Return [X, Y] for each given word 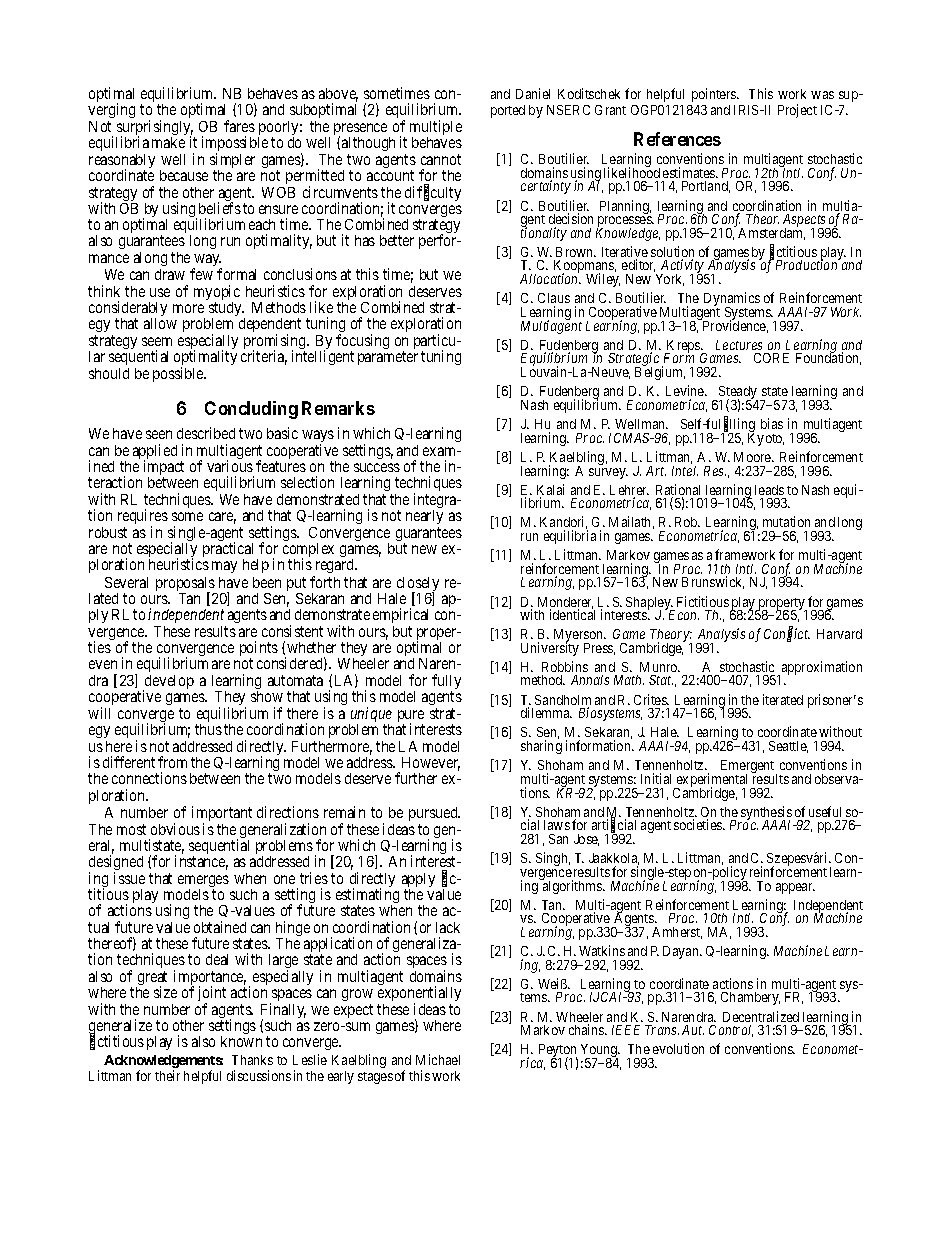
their [167, 1075]
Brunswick [713, 582]
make [168, 142]
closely [417, 585]
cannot [441, 159]
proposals [186, 585]
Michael [438, 1059]
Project [797, 111]
